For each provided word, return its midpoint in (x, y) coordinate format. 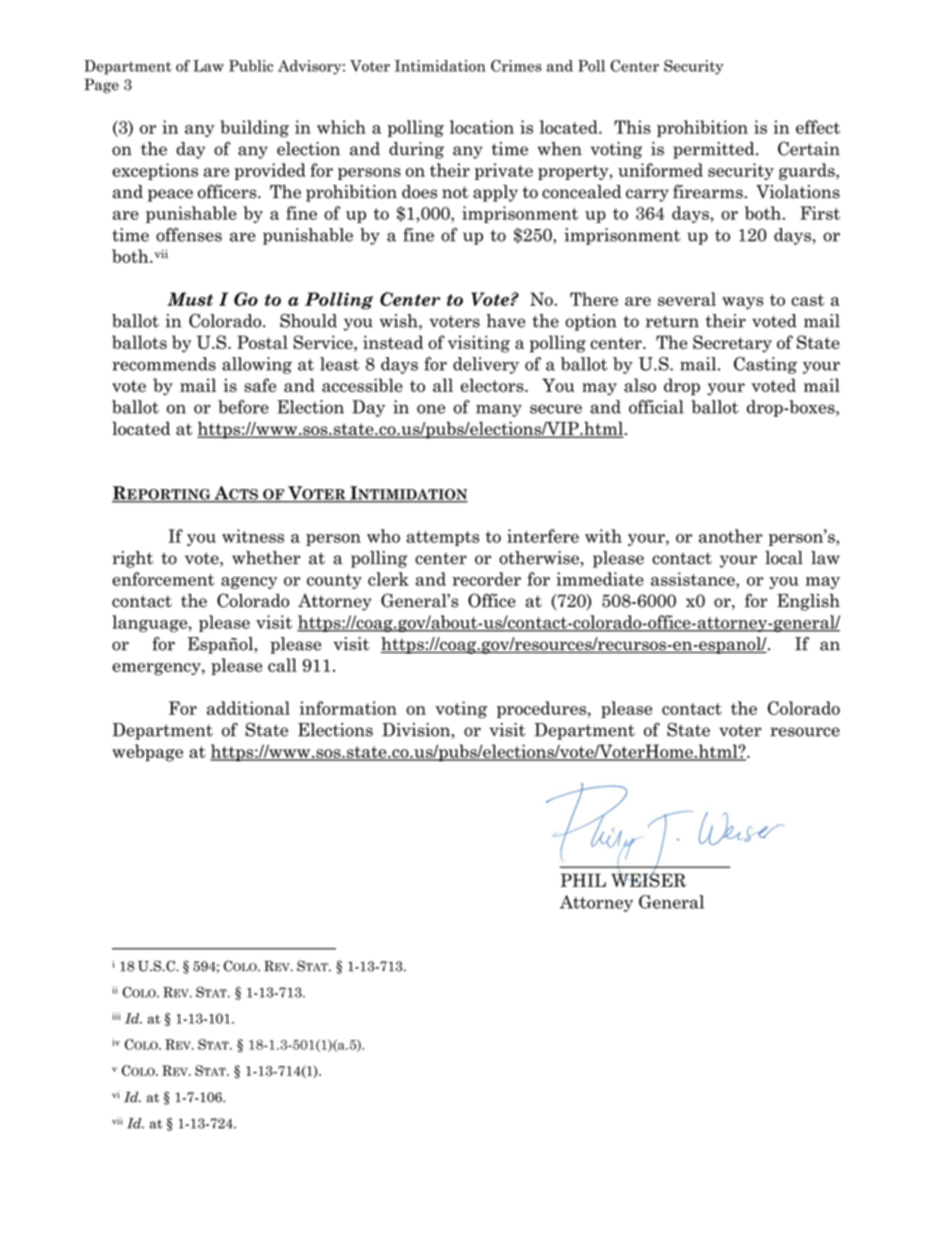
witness (253, 536)
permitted (715, 150)
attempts (442, 538)
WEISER (648, 879)
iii (116, 1016)
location (482, 127)
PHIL (583, 880)
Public (251, 66)
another (731, 536)
